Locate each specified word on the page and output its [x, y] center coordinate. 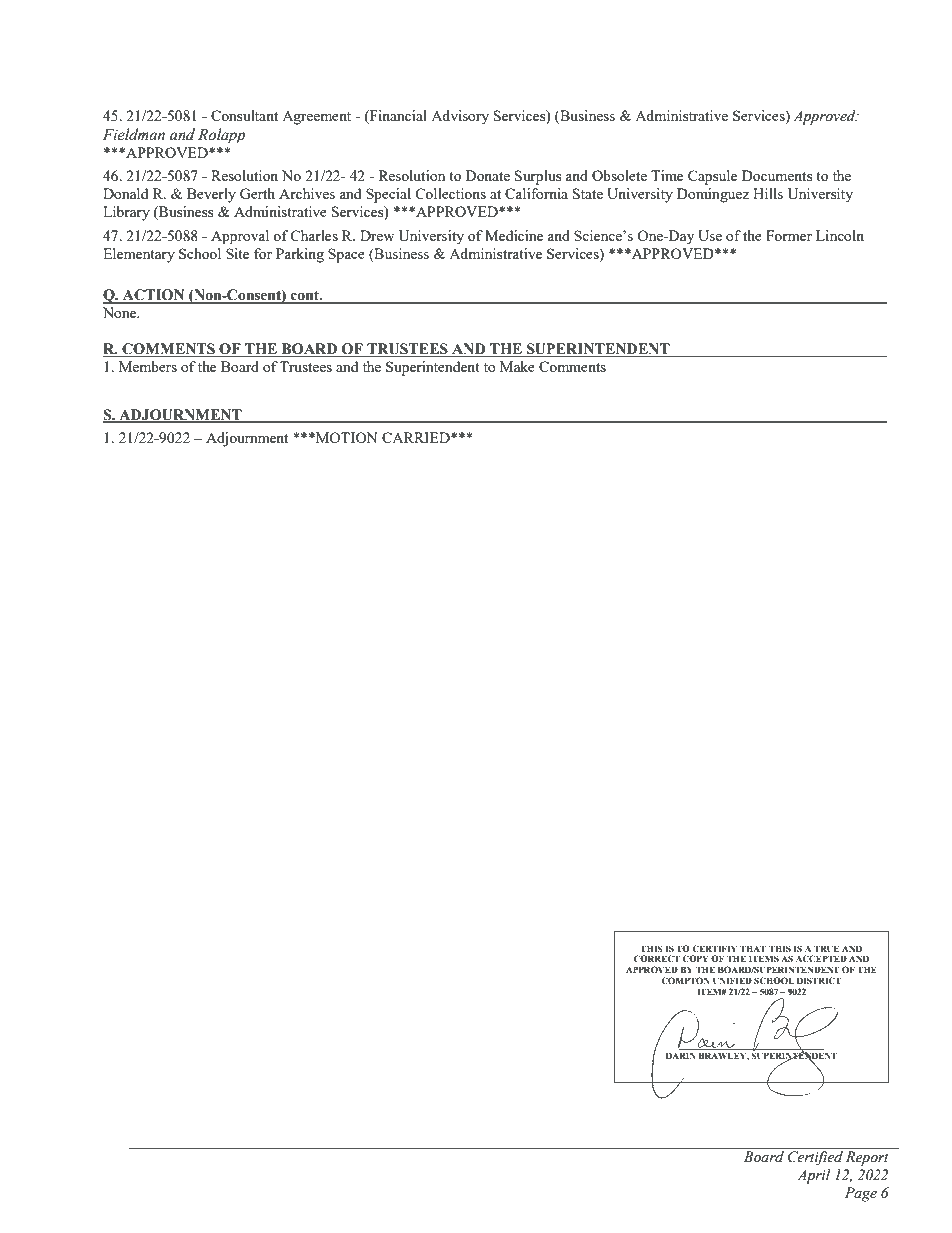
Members [148, 366]
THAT [753, 948]
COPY [695, 958]
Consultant [244, 115]
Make [517, 366]
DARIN [681, 1055]
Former [789, 235]
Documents [777, 175]
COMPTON [685, 980]
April [814, 1176]
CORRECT [657, 958]
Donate [488, 175]
